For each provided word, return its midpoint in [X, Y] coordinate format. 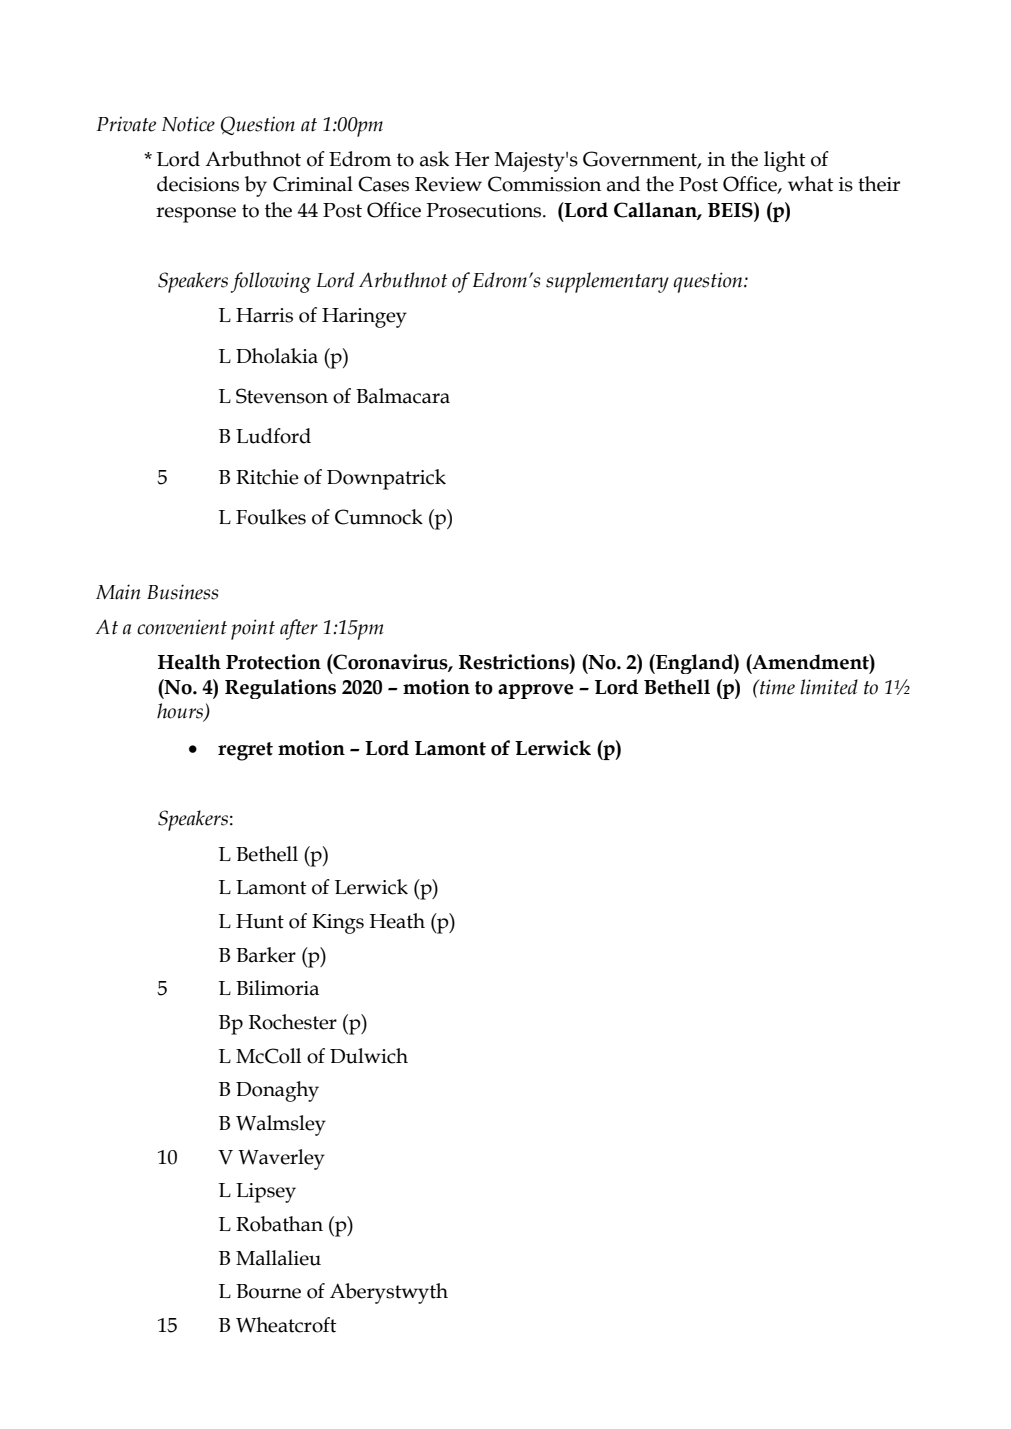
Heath [397, 921]
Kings [338, 924]
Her [472, 159]
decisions [198, 184]
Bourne [268, 1291]
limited [829, 687]
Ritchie [267, 477]
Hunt [260, 921]
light [784, 161]
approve [535, 691]
